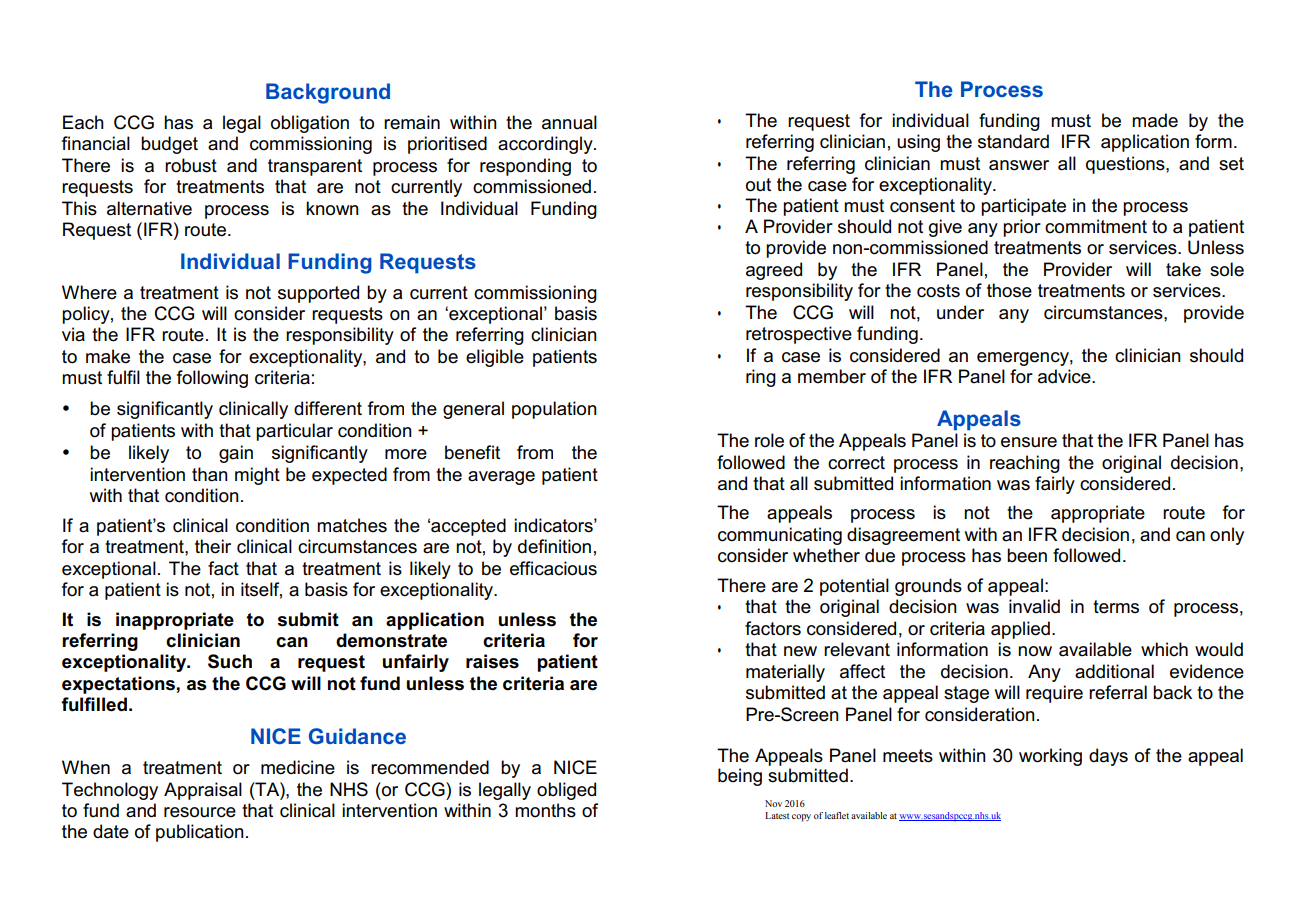 The height and width of the page is (924, 1308). What do you see at coordinates (1108, 757) in the page?
I see `days` at bounding box center [1108, 757].
